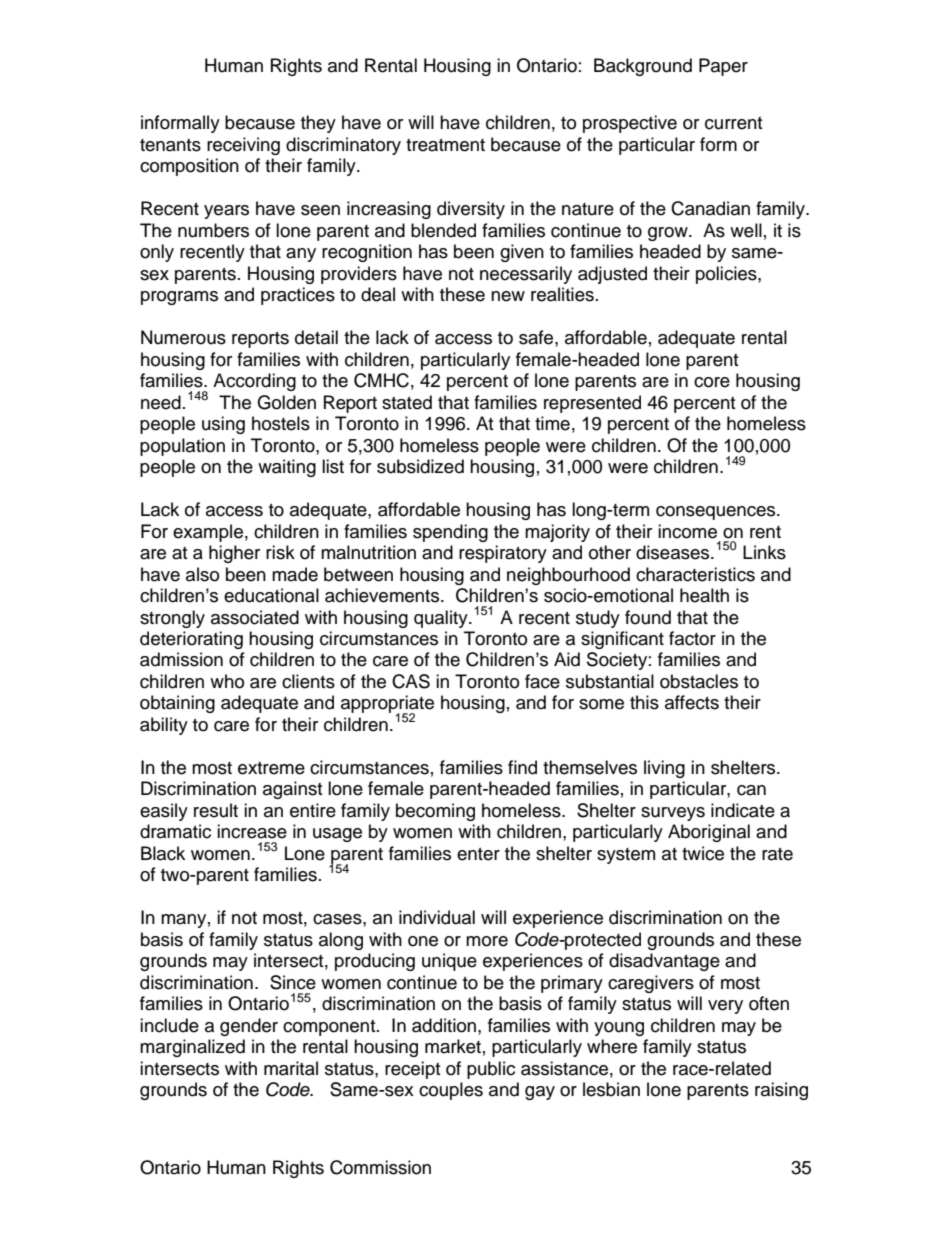 The image size is (952, 1233). Describe the element at coordinates (255, 617) in the page. I see `associated` at that location.
